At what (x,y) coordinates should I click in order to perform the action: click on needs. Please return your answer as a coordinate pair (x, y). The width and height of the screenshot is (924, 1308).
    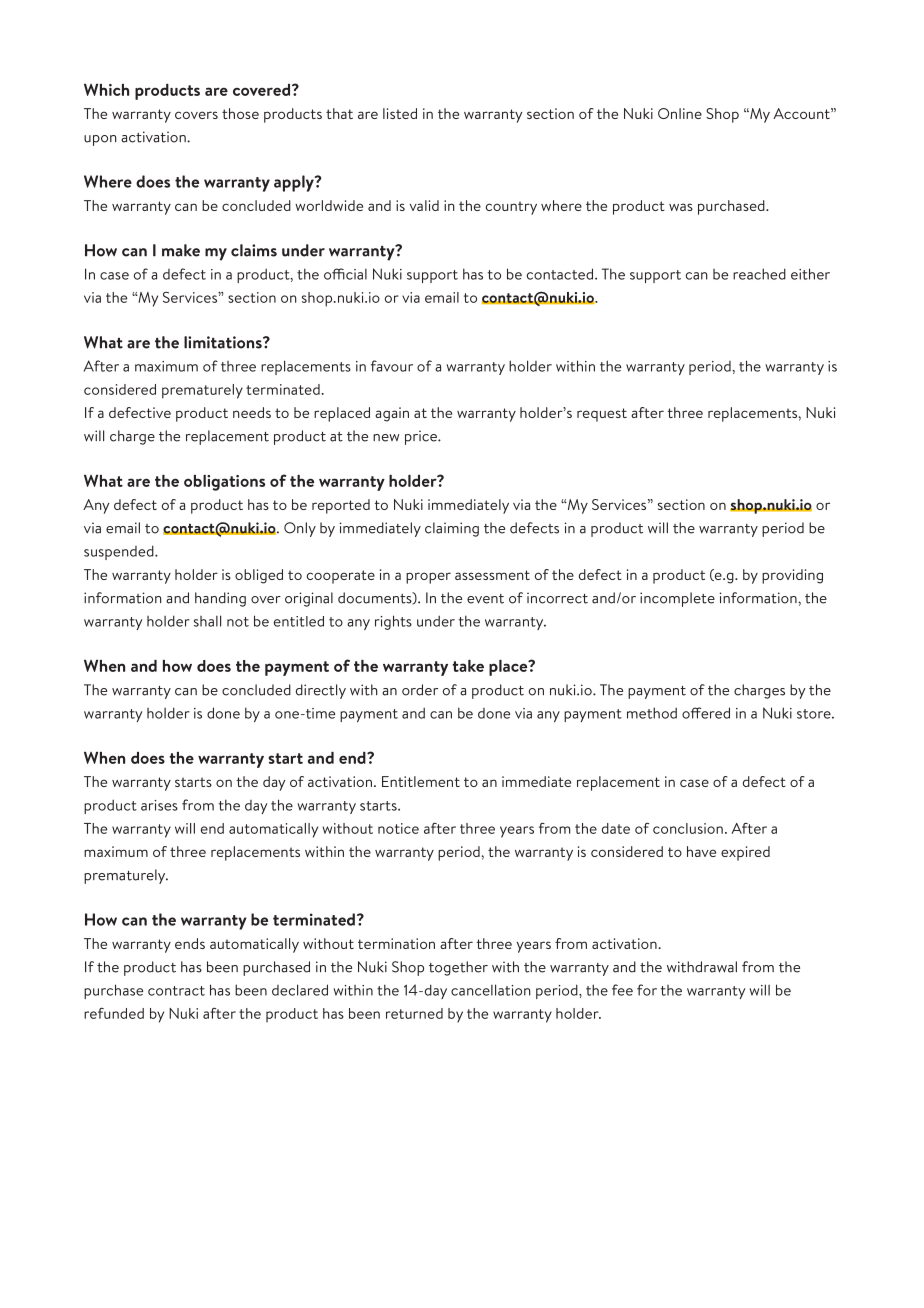
    Looking at the image, I should click on (252, 412).
